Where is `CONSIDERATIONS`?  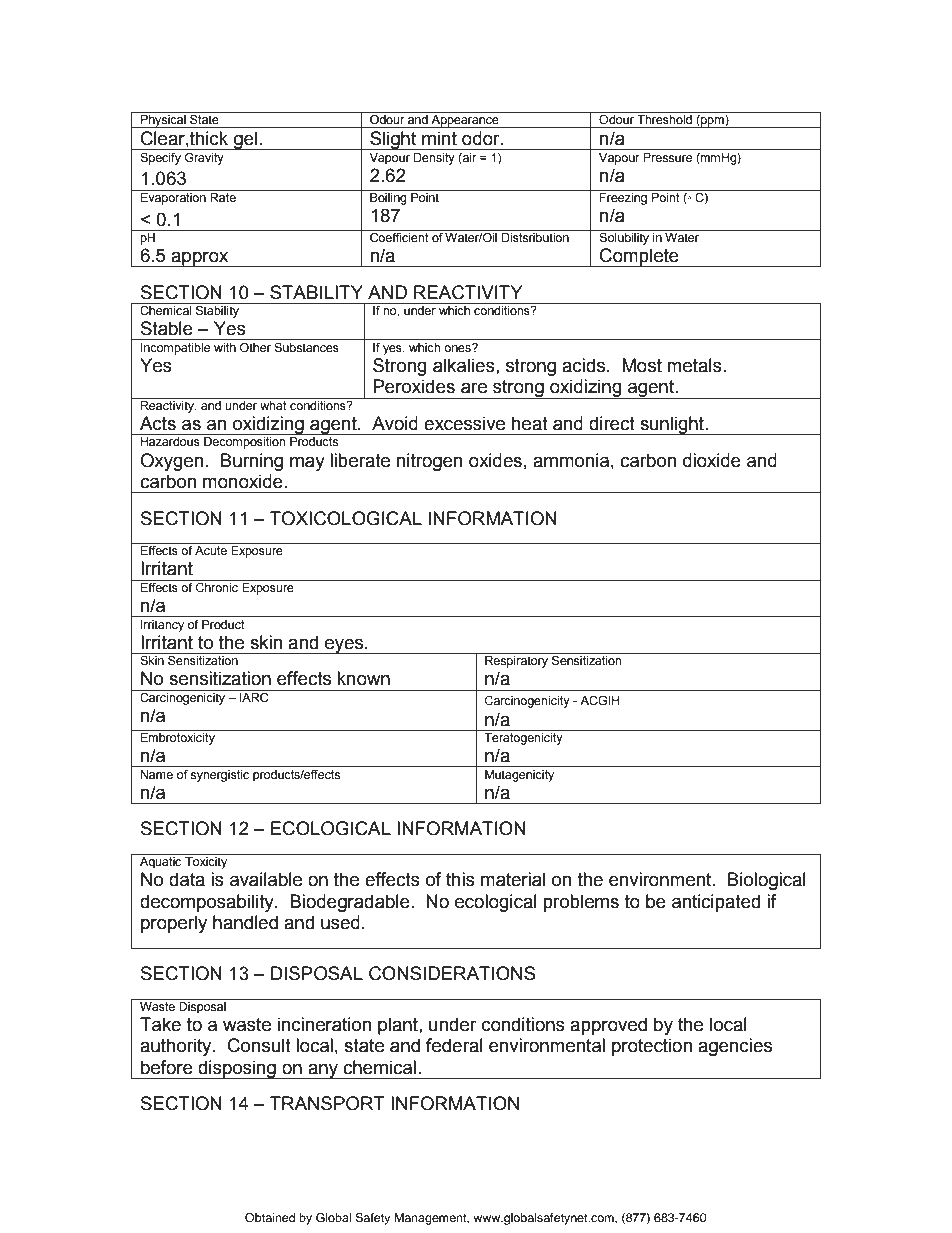 CONSIDERATIONS is located at coordinates (452, 973).
